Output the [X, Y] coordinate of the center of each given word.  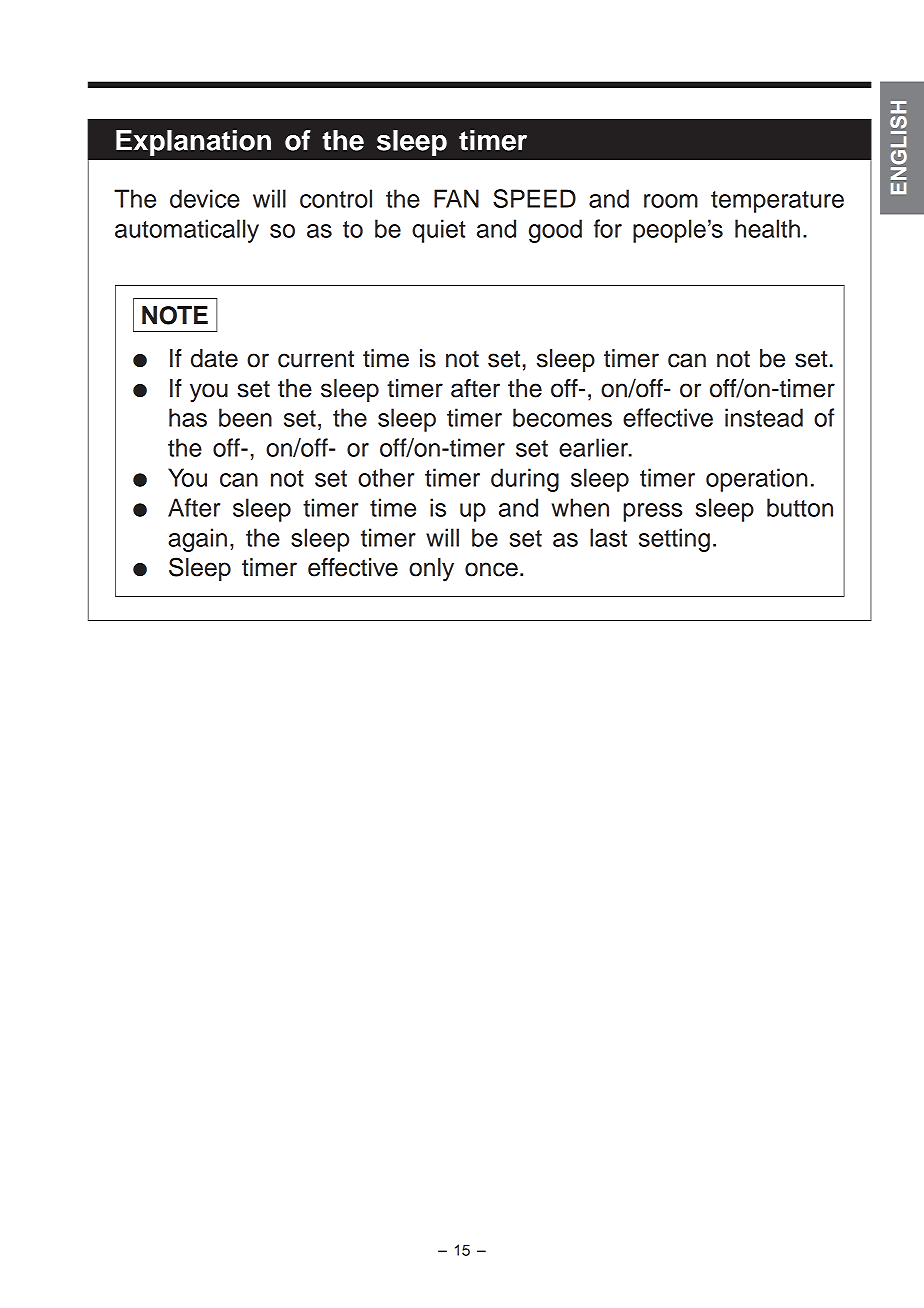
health [767, 228]
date [214, 358]
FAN [456, 198]
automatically [187, 231]
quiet [439, 231]
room [671, 201]
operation [756, 480]
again [197, 540]
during [525, 480]
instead [764, 417]
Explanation [193, 143]
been [245, 417]
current [316, 359]
